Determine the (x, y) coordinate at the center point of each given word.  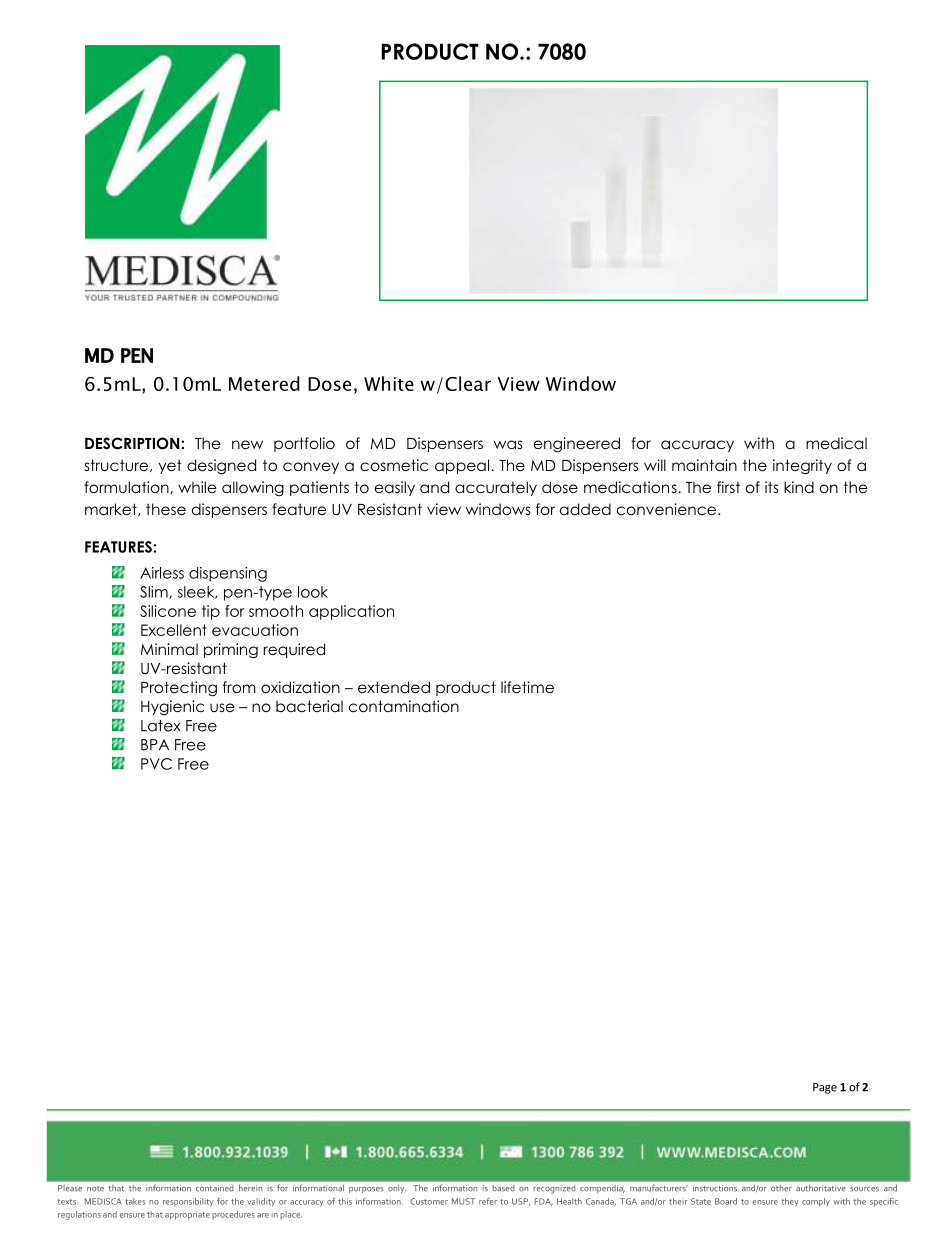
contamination (404, 706)
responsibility (188, 1202)
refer (488, 1201)
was (508, 445)
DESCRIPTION (132, 443)
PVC (156, 764)
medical (836, 443)
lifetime (527, 687)
